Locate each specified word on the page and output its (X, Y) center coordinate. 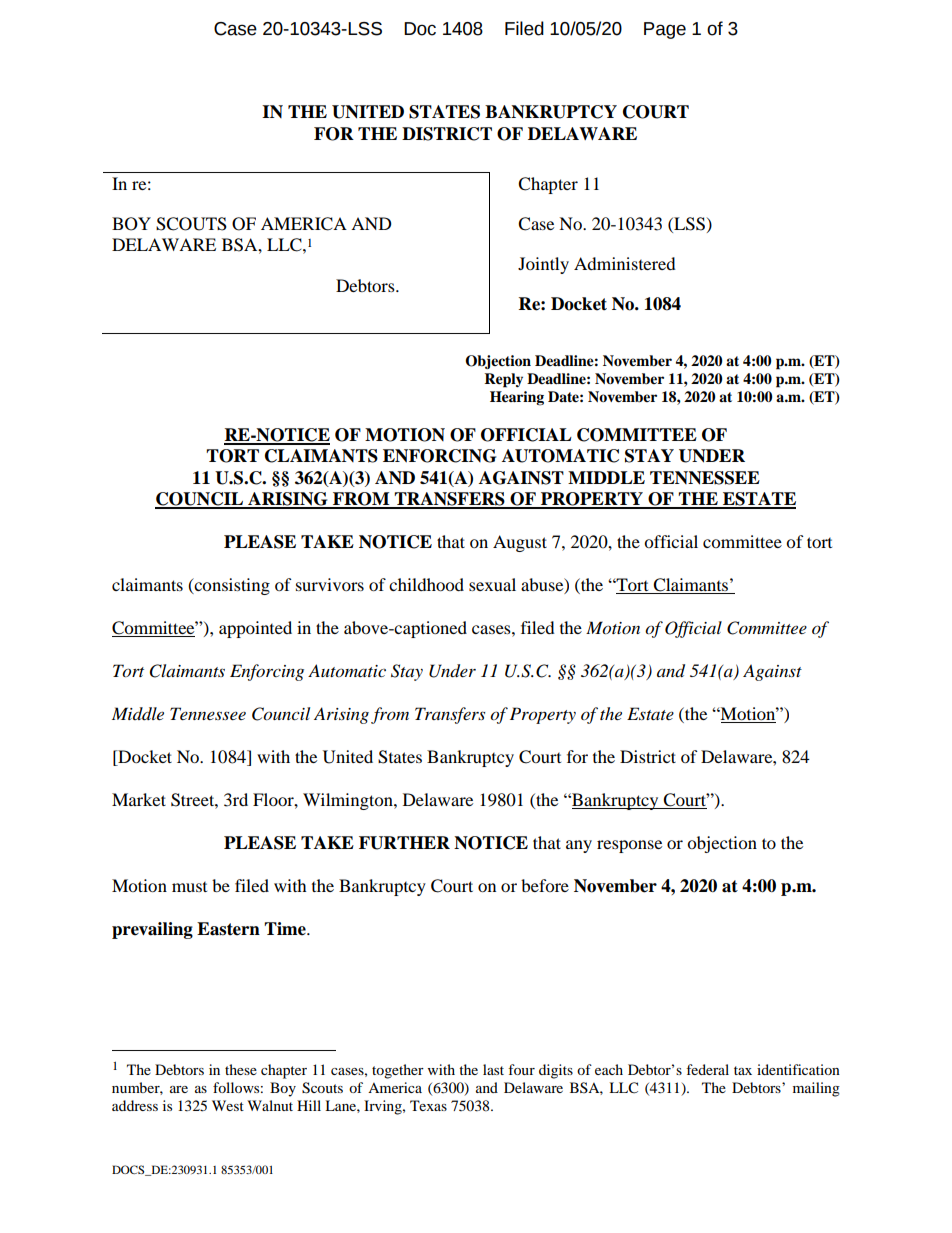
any (579, 846)
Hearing (517, 398)
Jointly (543, 265)
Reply (503, 380)
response (629, 846)
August (520, 543)
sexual (492, 584)
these (241, 1069)
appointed (255, 629)
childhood (426, 584)
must (189, 887)
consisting (231, 586)
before (545, 885)
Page (665, 30)
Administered (625, 263)
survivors (330, 584)
